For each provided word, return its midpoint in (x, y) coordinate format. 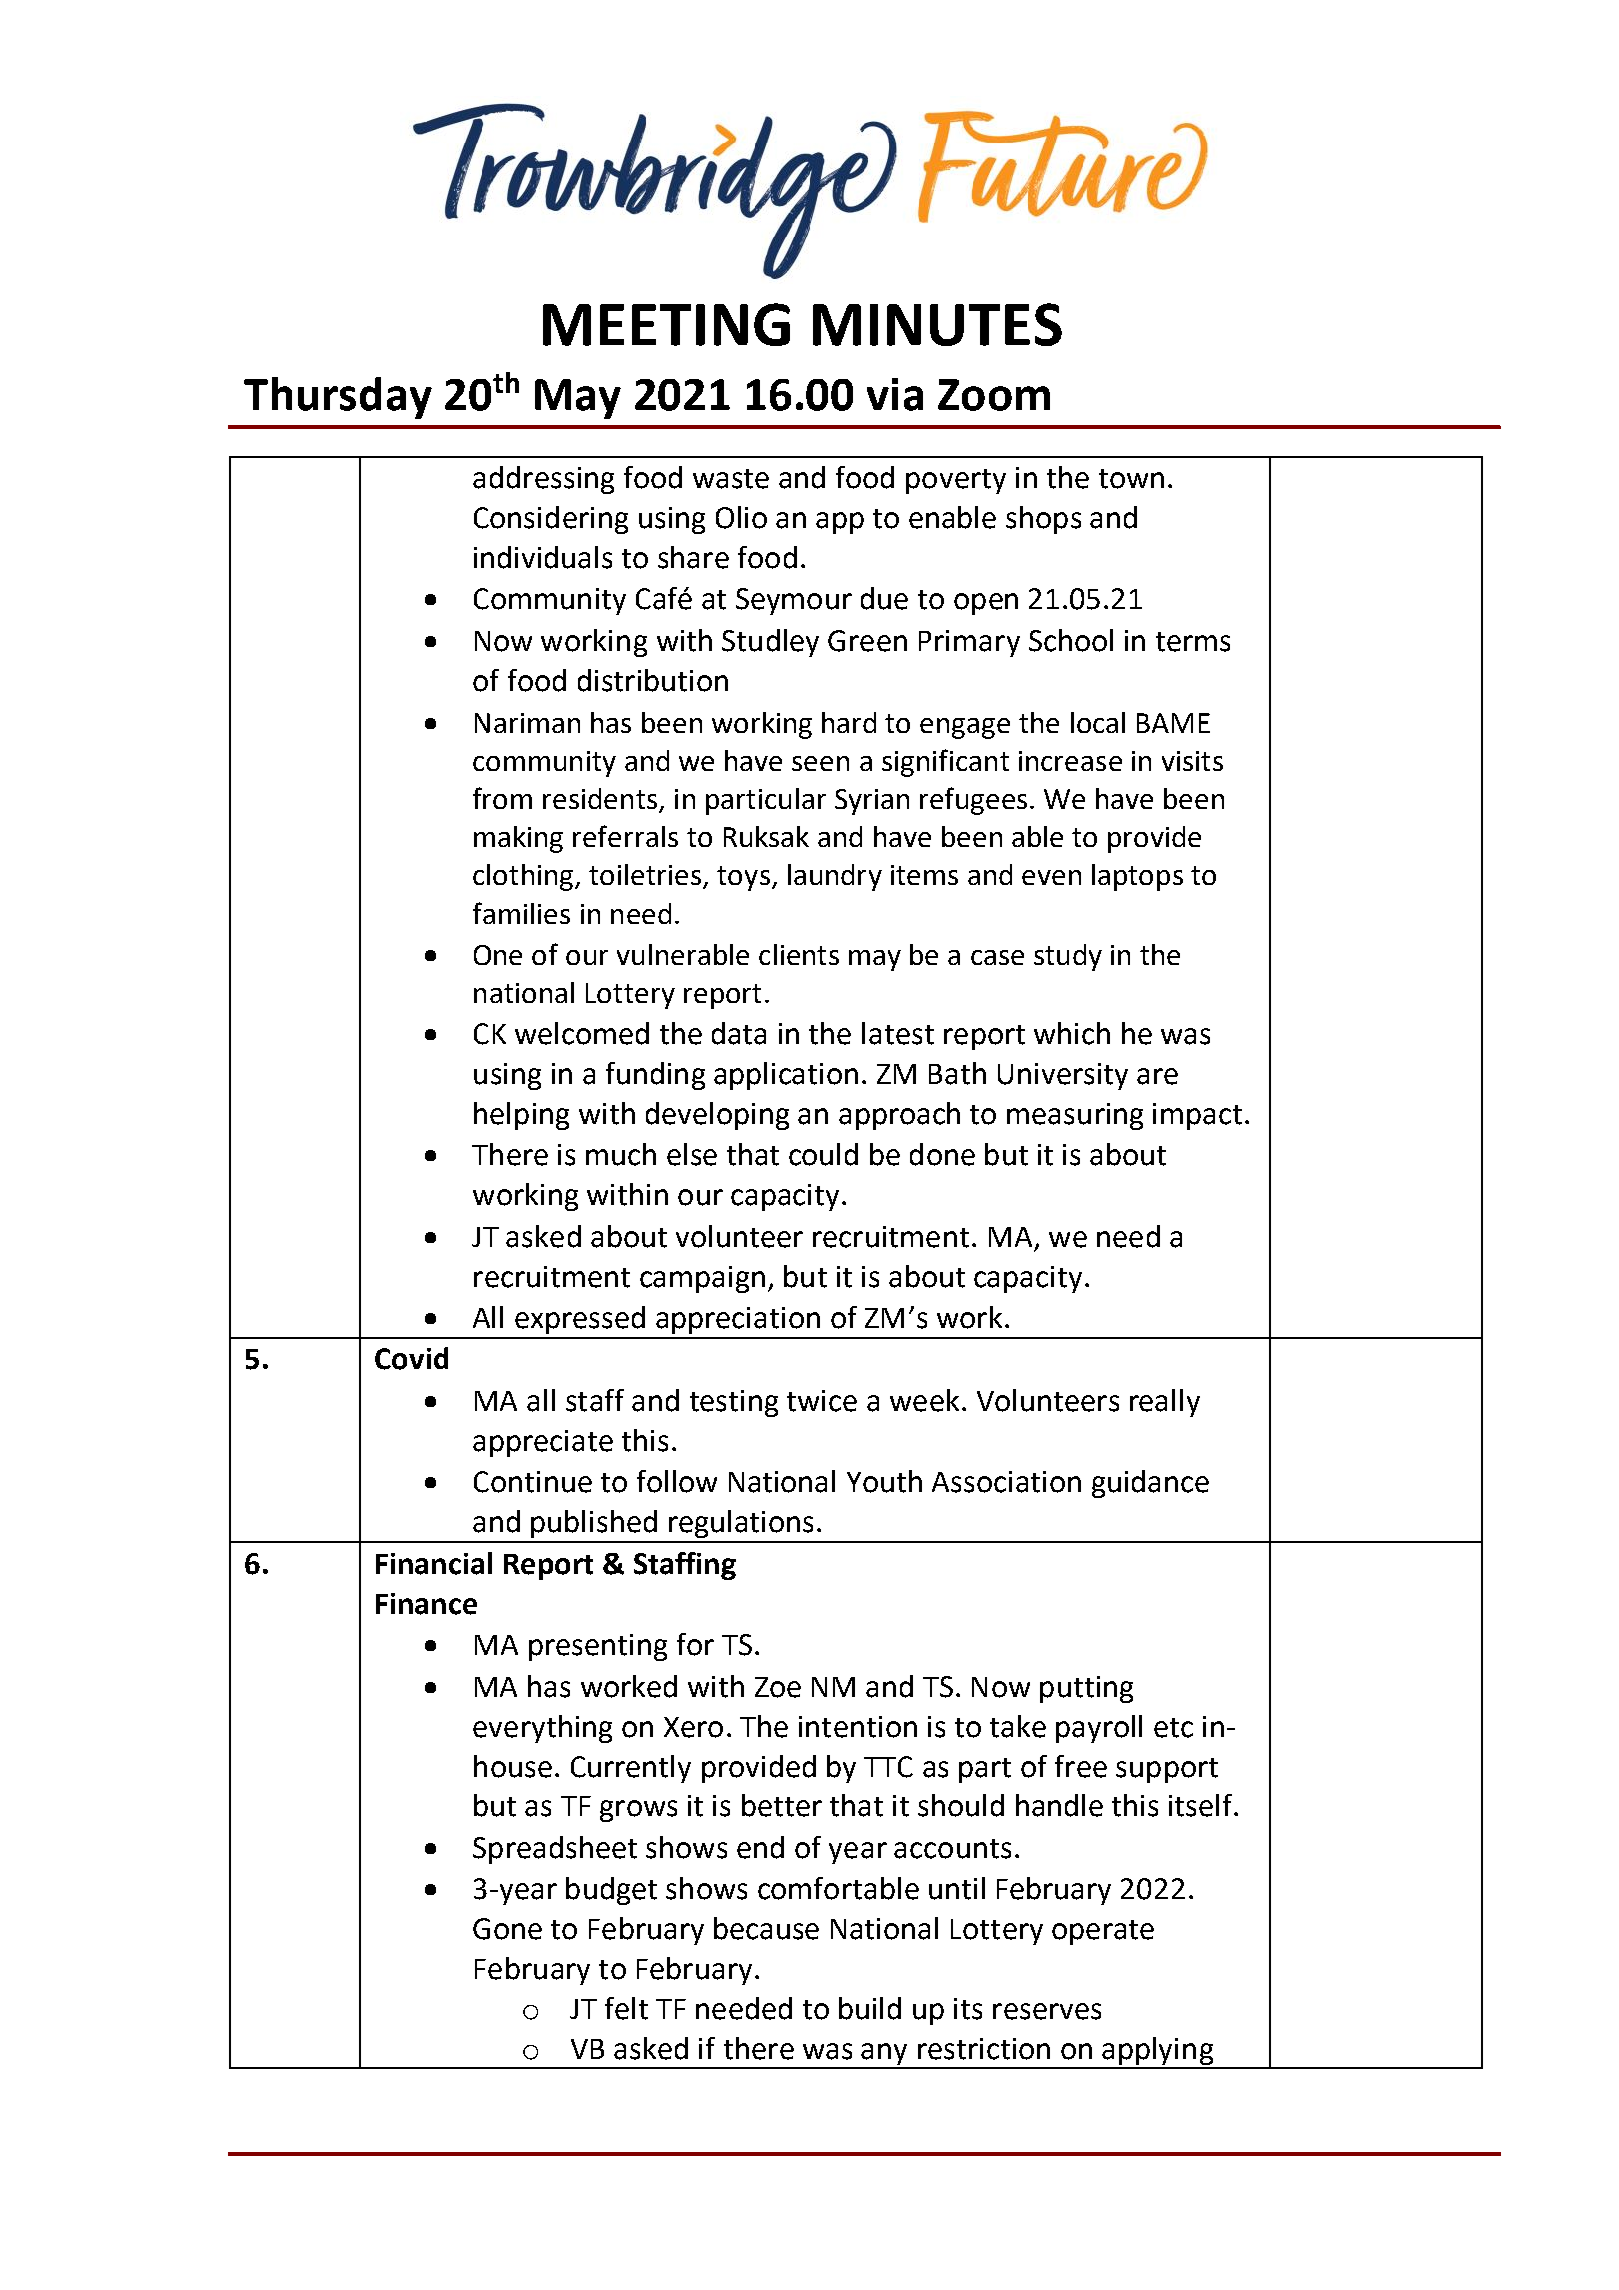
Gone (507, 1929)
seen (820, 763)
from (502, 798)
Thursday (338, 398)
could (823, 1154)
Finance (426, 1604)
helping (521, 1116)
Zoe (778, 1687)
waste (731, 479)
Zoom (994, 395)
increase (1070, 761)
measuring (1075, 1116)
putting (1086, 1689)
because (766, 1928)
